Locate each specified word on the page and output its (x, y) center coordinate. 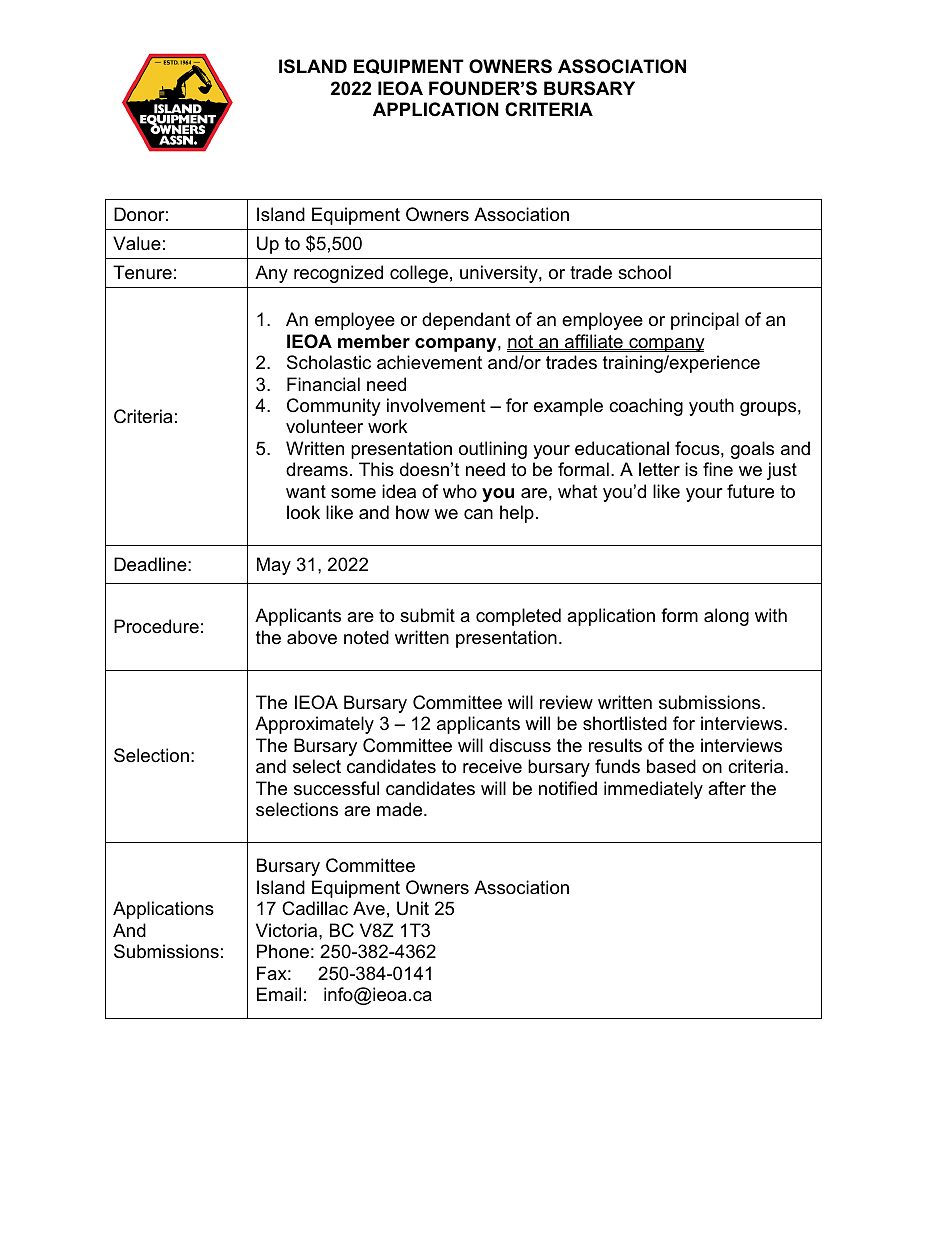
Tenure (142, 272)
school (644, 272)
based (671, 766)
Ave (369, 908)
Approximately (314, 725)
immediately (653, 790)
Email (279, 994)
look (303, 512)
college (419, 274)
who (460, 491)
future (750, 491)
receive (492, 766)
